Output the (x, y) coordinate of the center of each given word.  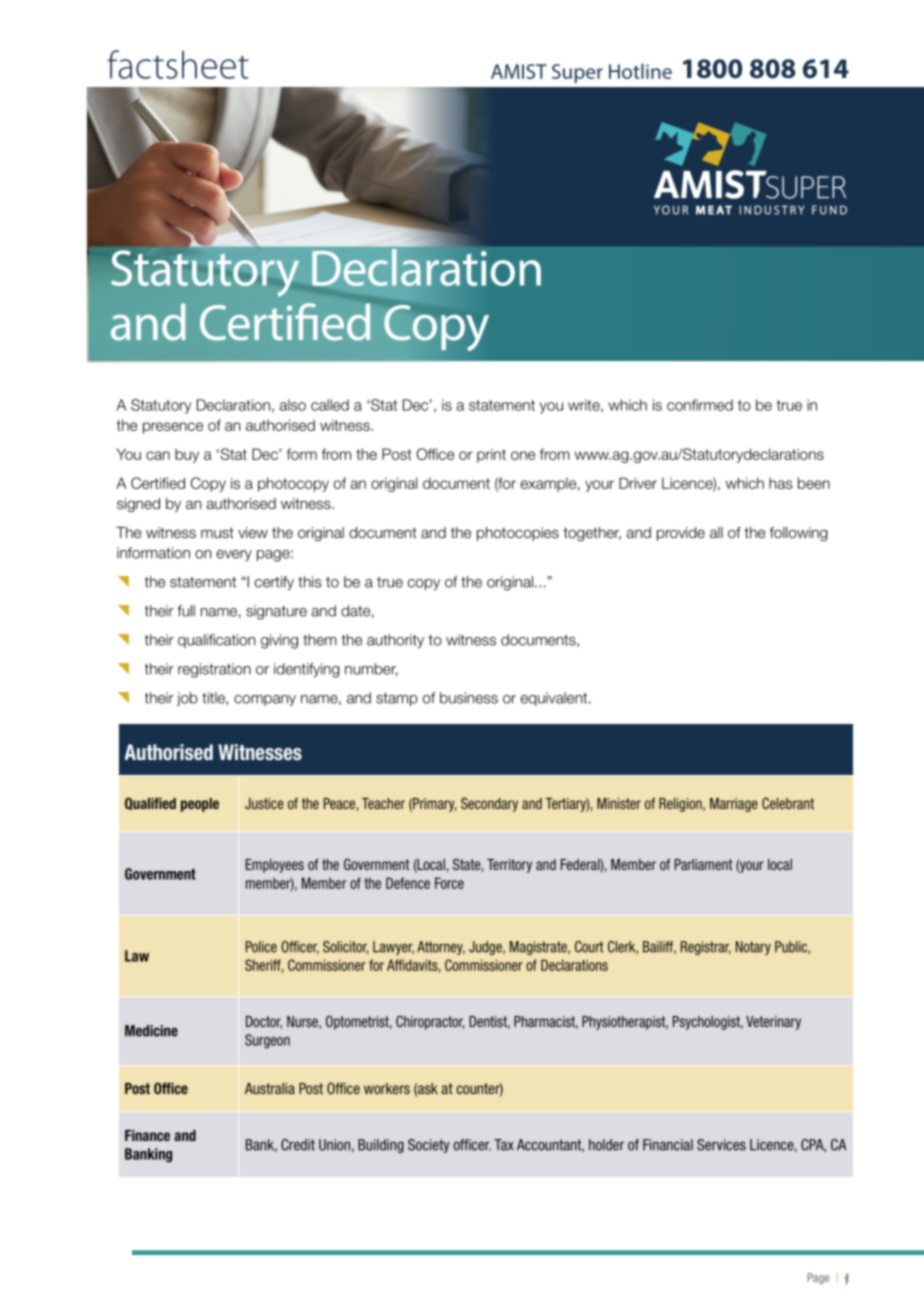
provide (681, 534)
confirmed (700, 405)
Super (577, 73)
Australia (270, 1088)
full (186, 611)
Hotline (640, 71)
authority (395, 641)
